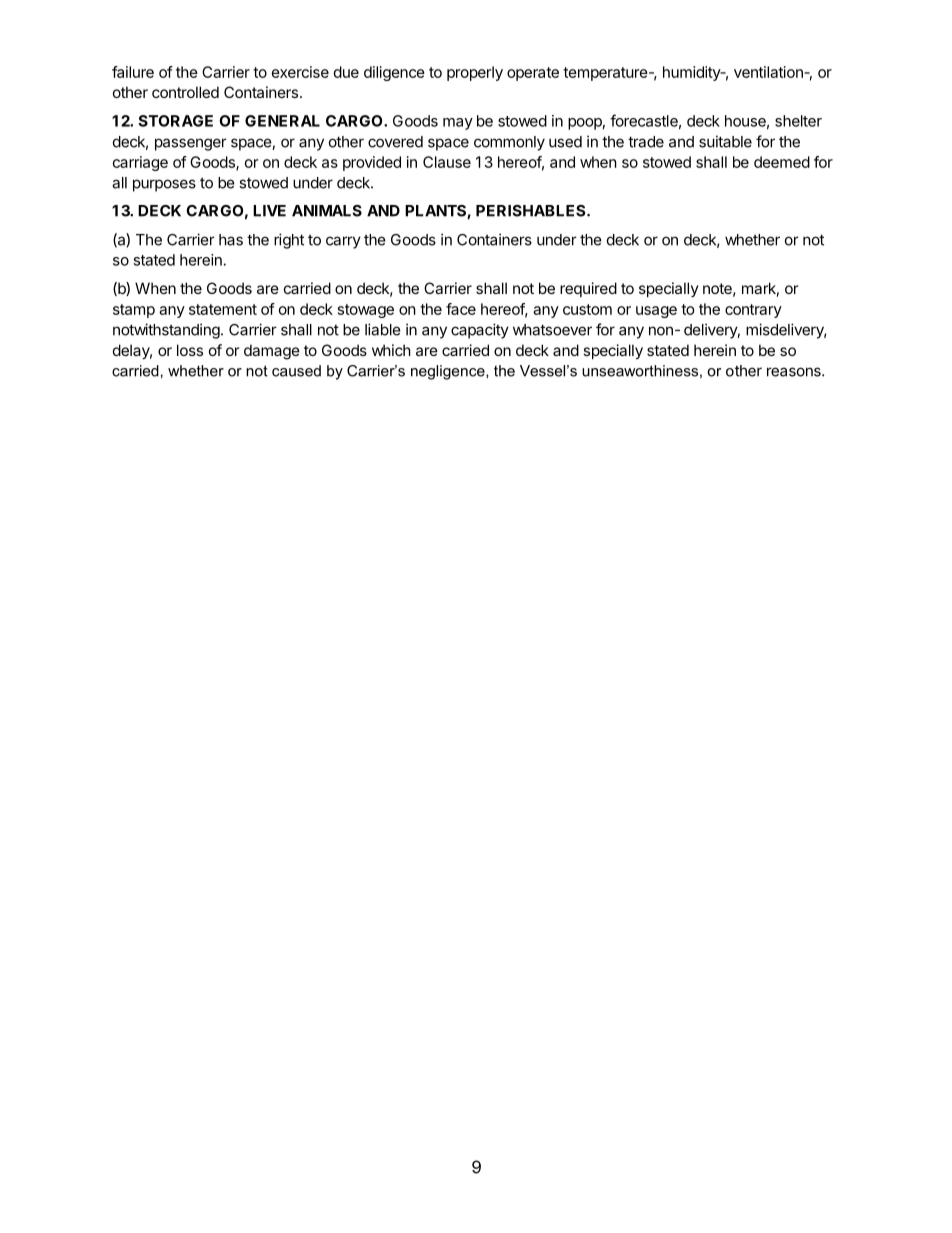 Image resolution: width=952 pixels, height=1233 pixels. Describe the element at coordinates (475, 73) in the image. I see `properly` at that location.
